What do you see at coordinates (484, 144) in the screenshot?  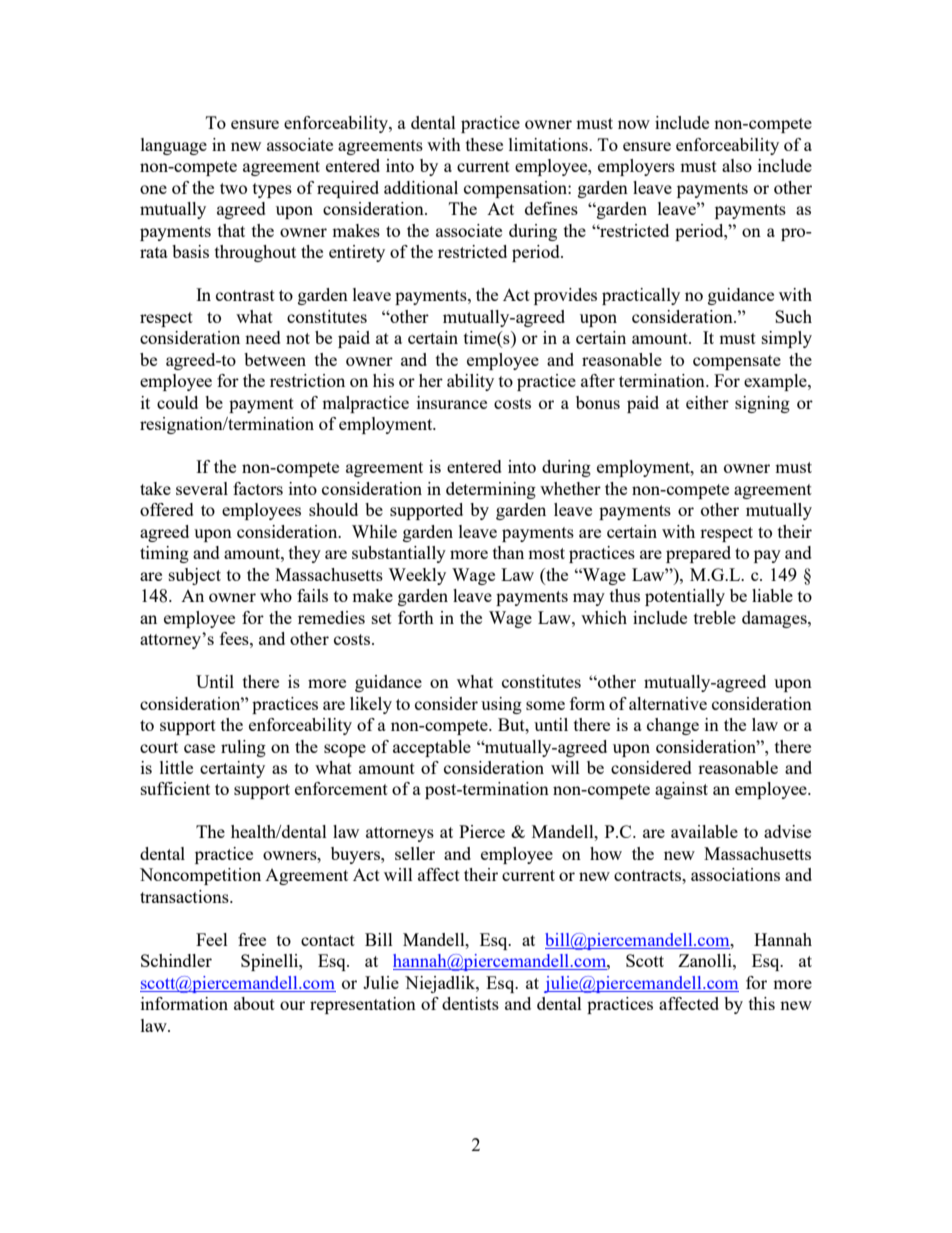 I see `these` at bounding box center [484, 144].
